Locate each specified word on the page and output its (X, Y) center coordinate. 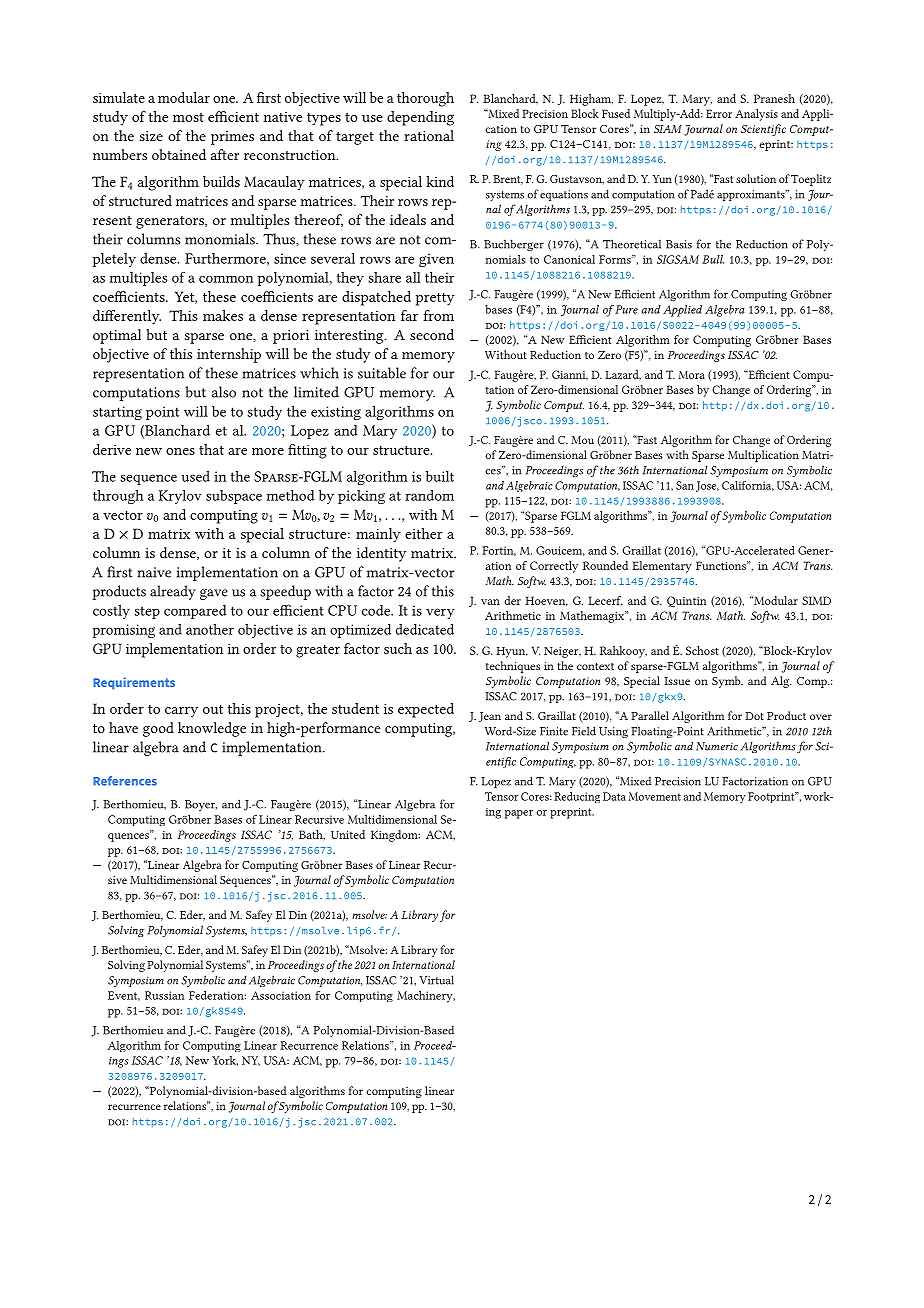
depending (420, 118)
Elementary (662, 567)
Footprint (772, 797)
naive (154, 572)
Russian (164, 995)
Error (719, 113)
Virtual (436, 980)
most (188, 117)
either (424, 533)
